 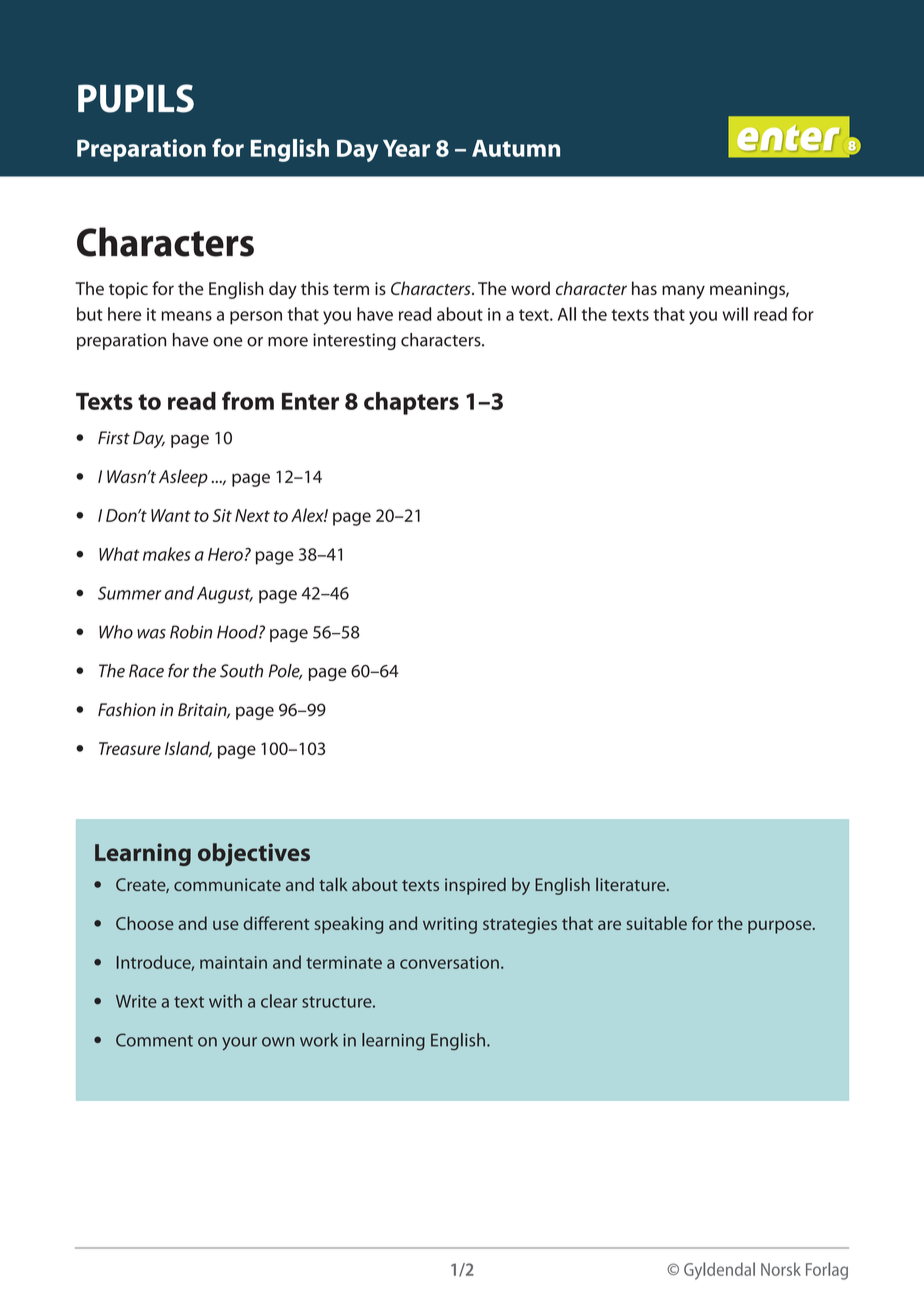 I want to click on conversation, so click(x=449, y=962).
